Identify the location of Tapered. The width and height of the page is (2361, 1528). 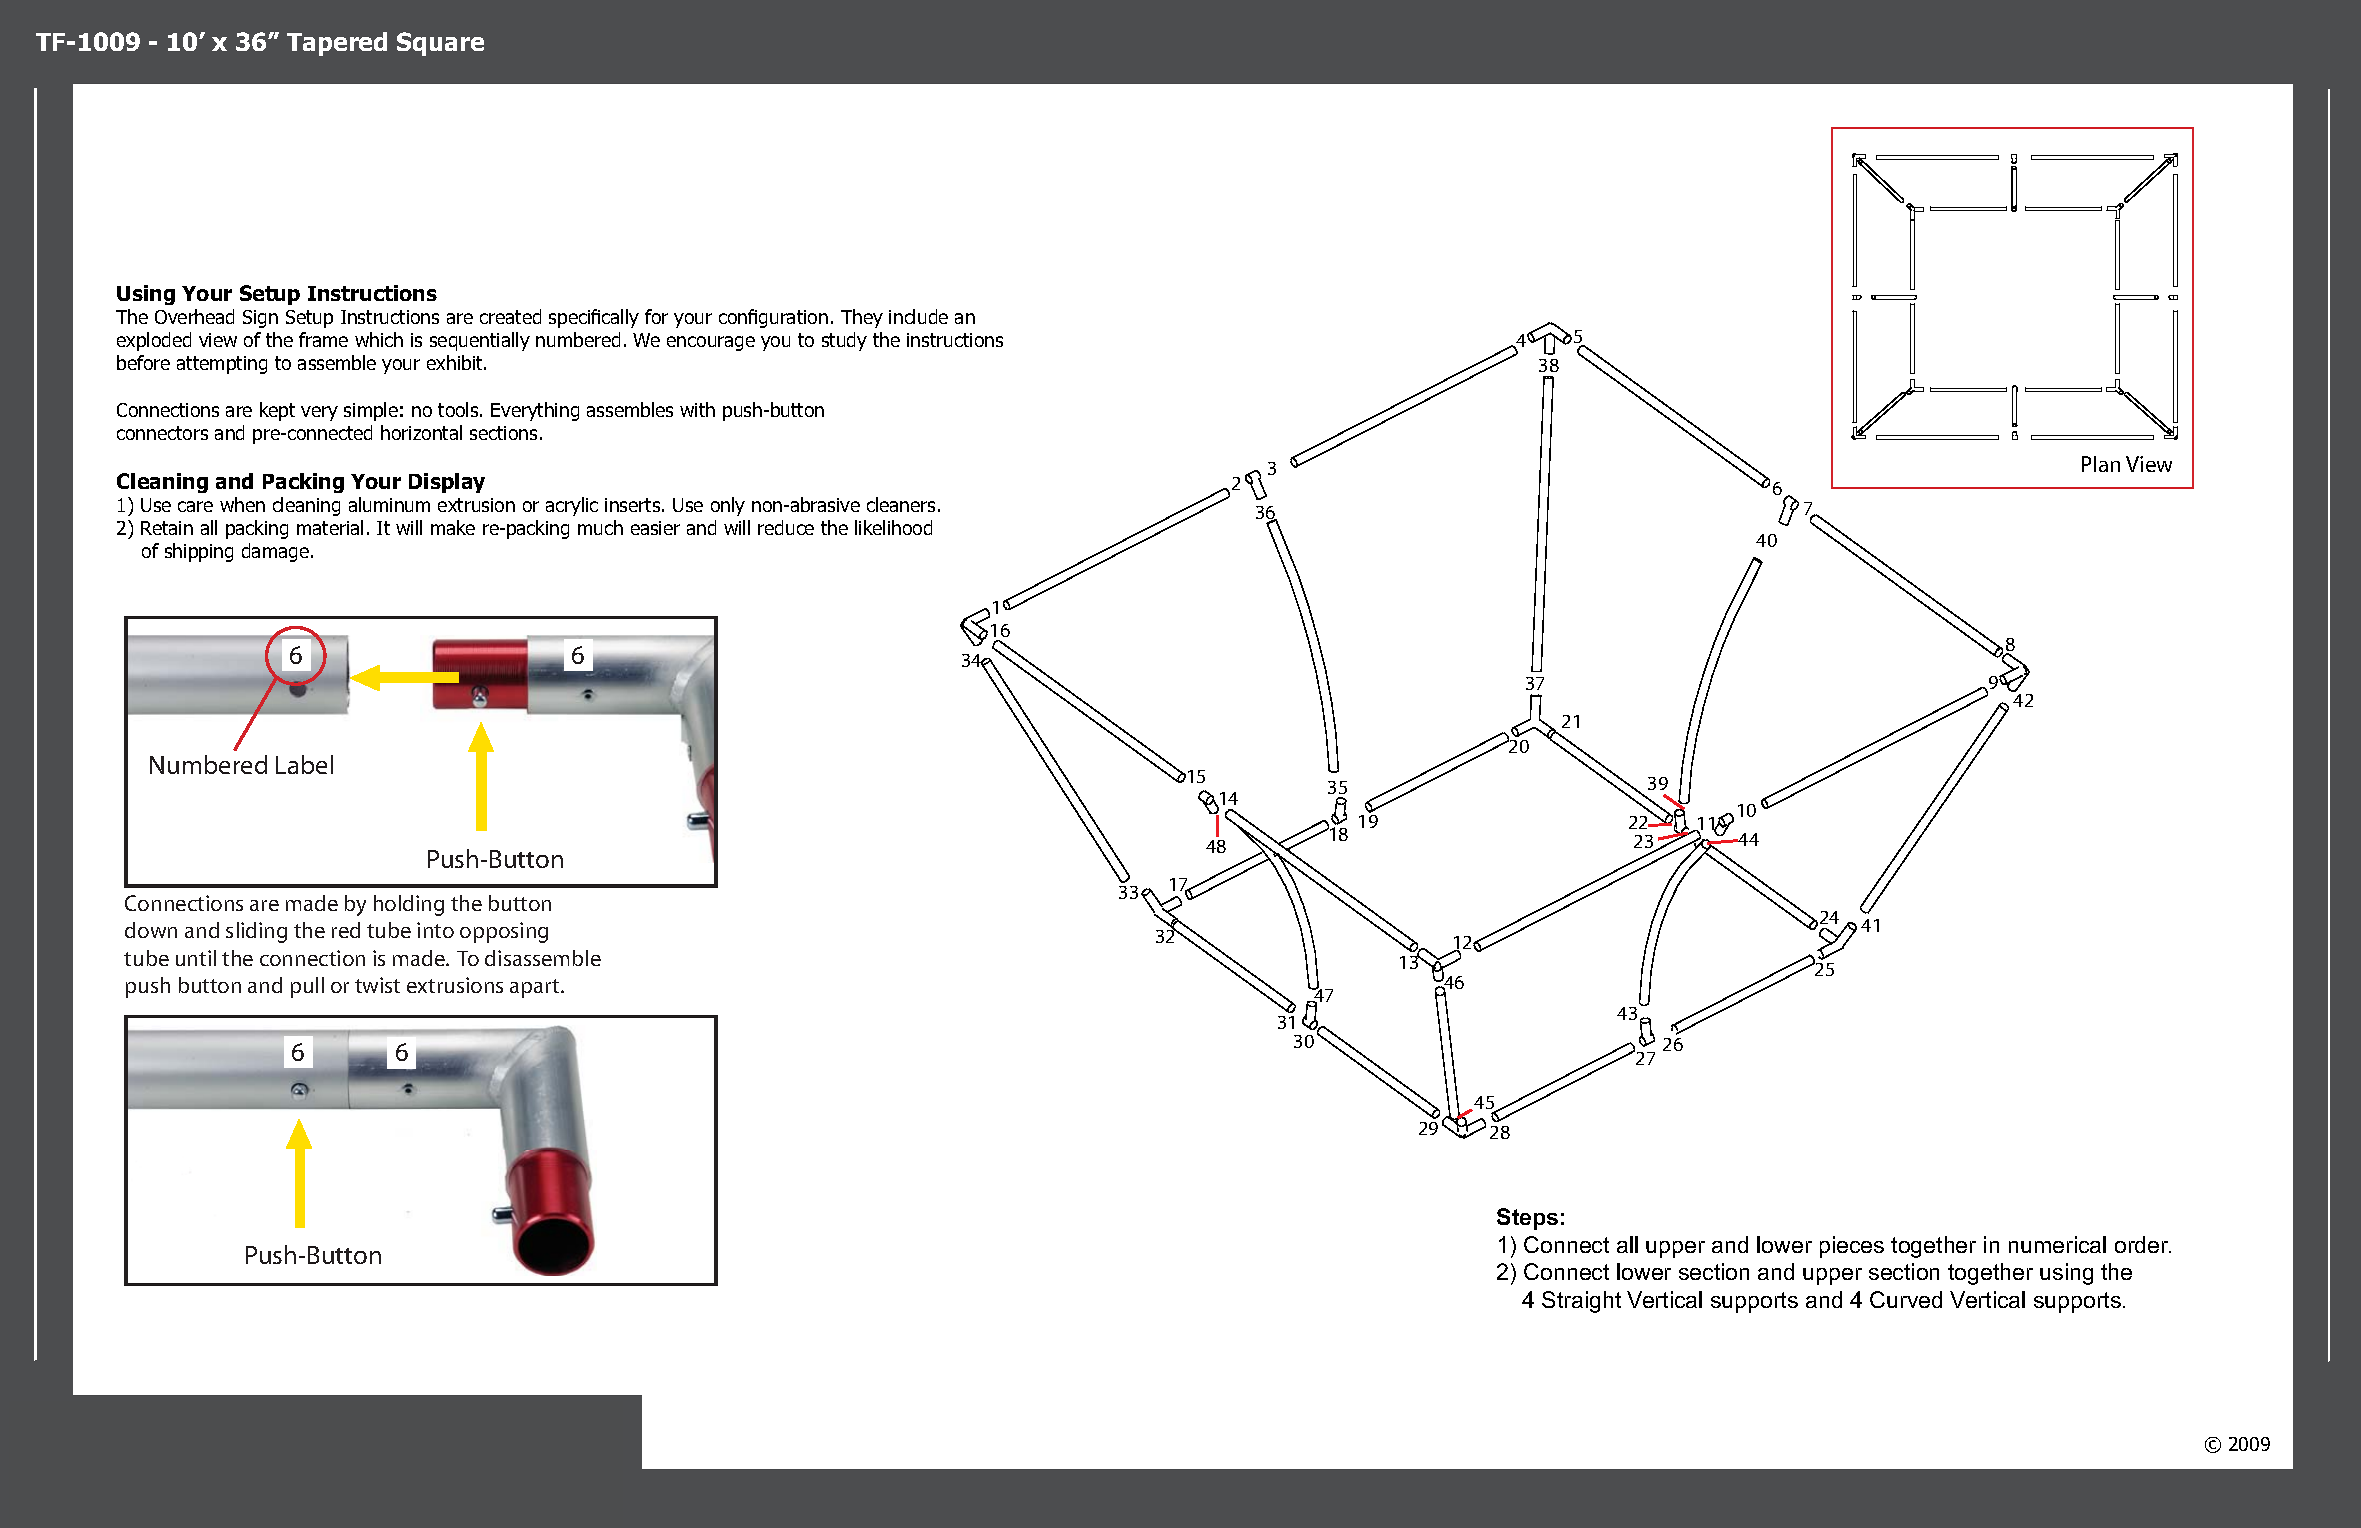
(337, 44).
